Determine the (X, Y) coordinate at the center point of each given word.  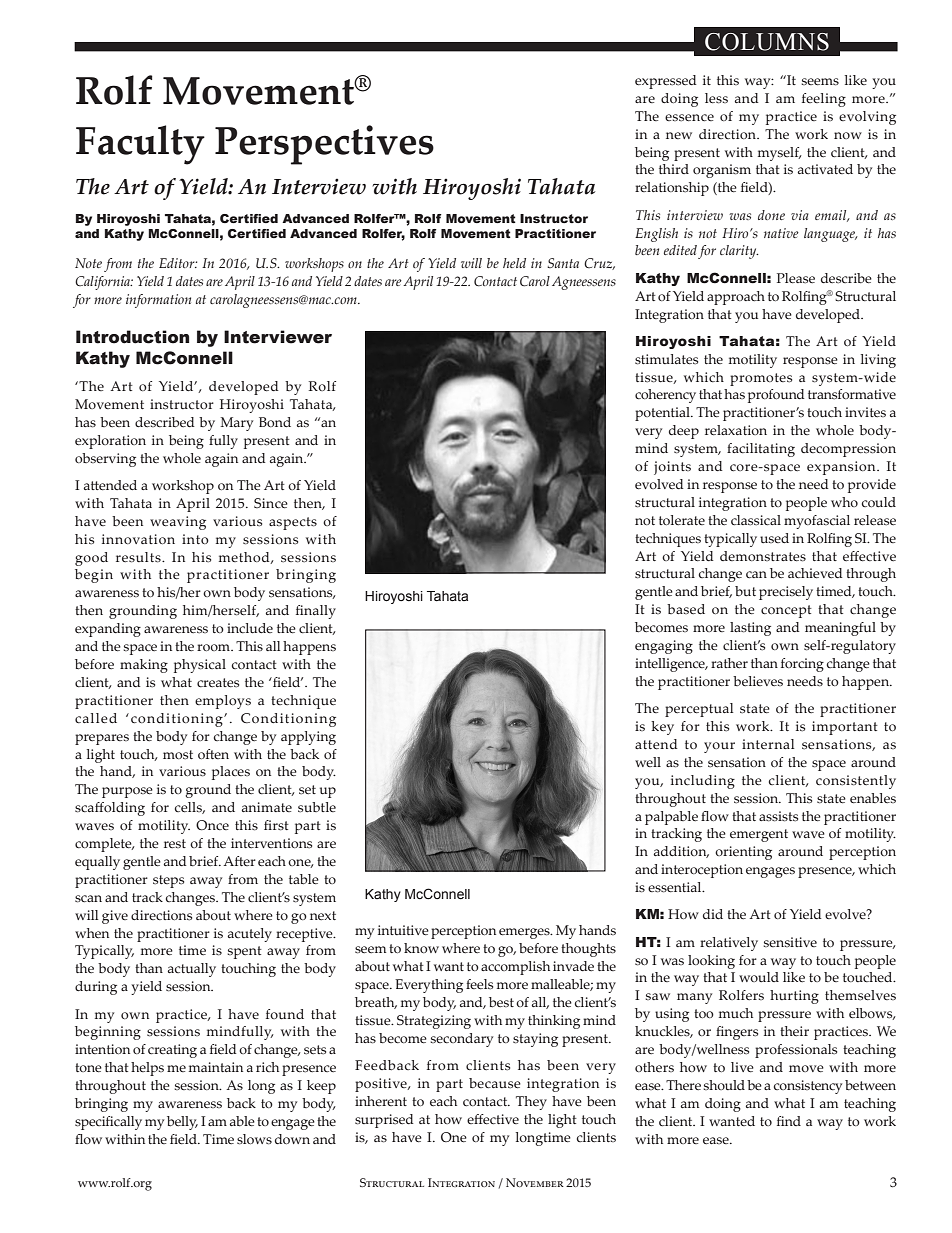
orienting (743, 853)
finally (316, 612)
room (215, 647)
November (535, 1182)
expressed (666, 82)
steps (168, 881)
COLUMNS (767, 42)
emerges (525, 933)
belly (182, 1123)
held (514, 263)
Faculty (140, 145)
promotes (761, 379)
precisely (786, 593)
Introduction (132, 337)
